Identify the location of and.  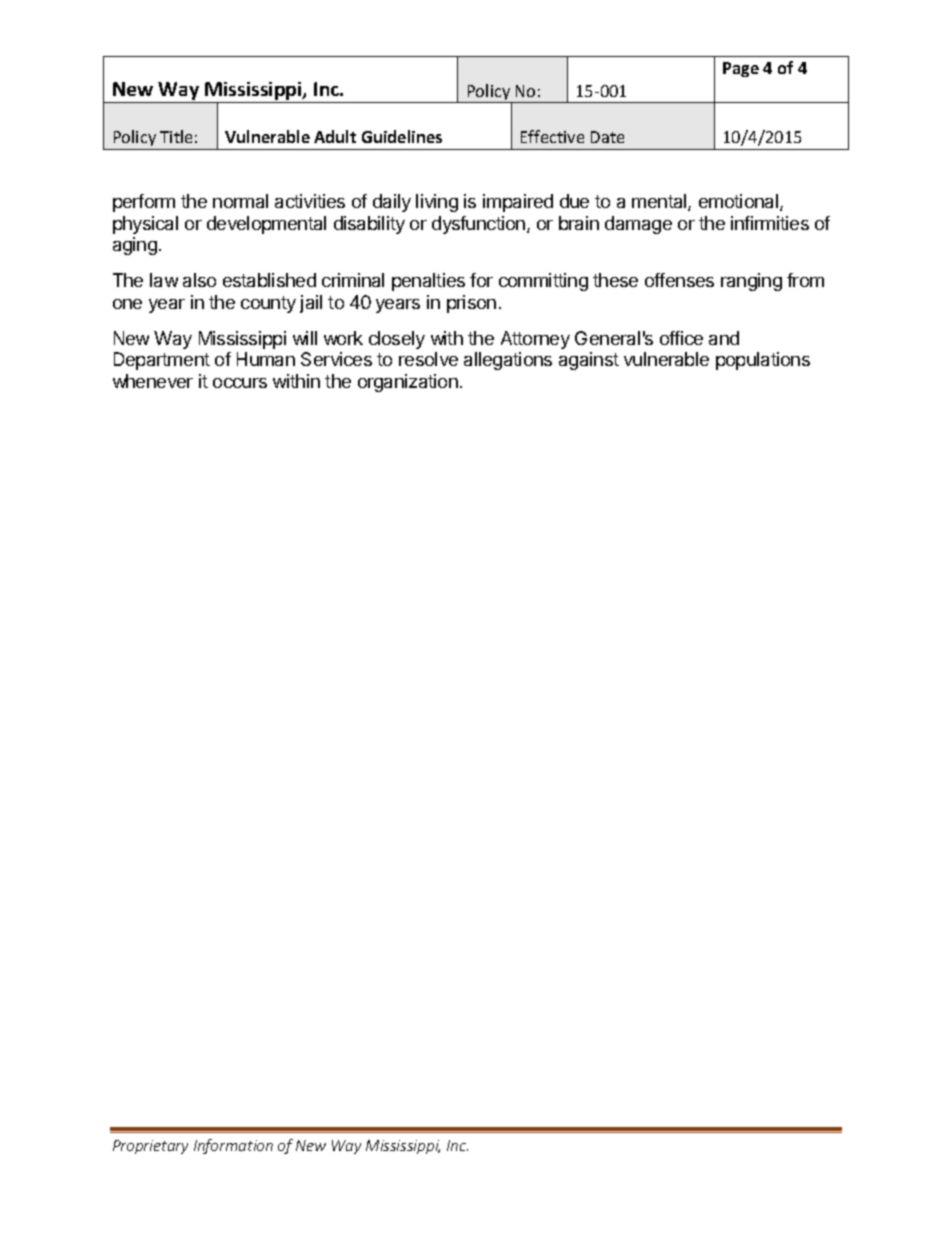
(724, 338).
